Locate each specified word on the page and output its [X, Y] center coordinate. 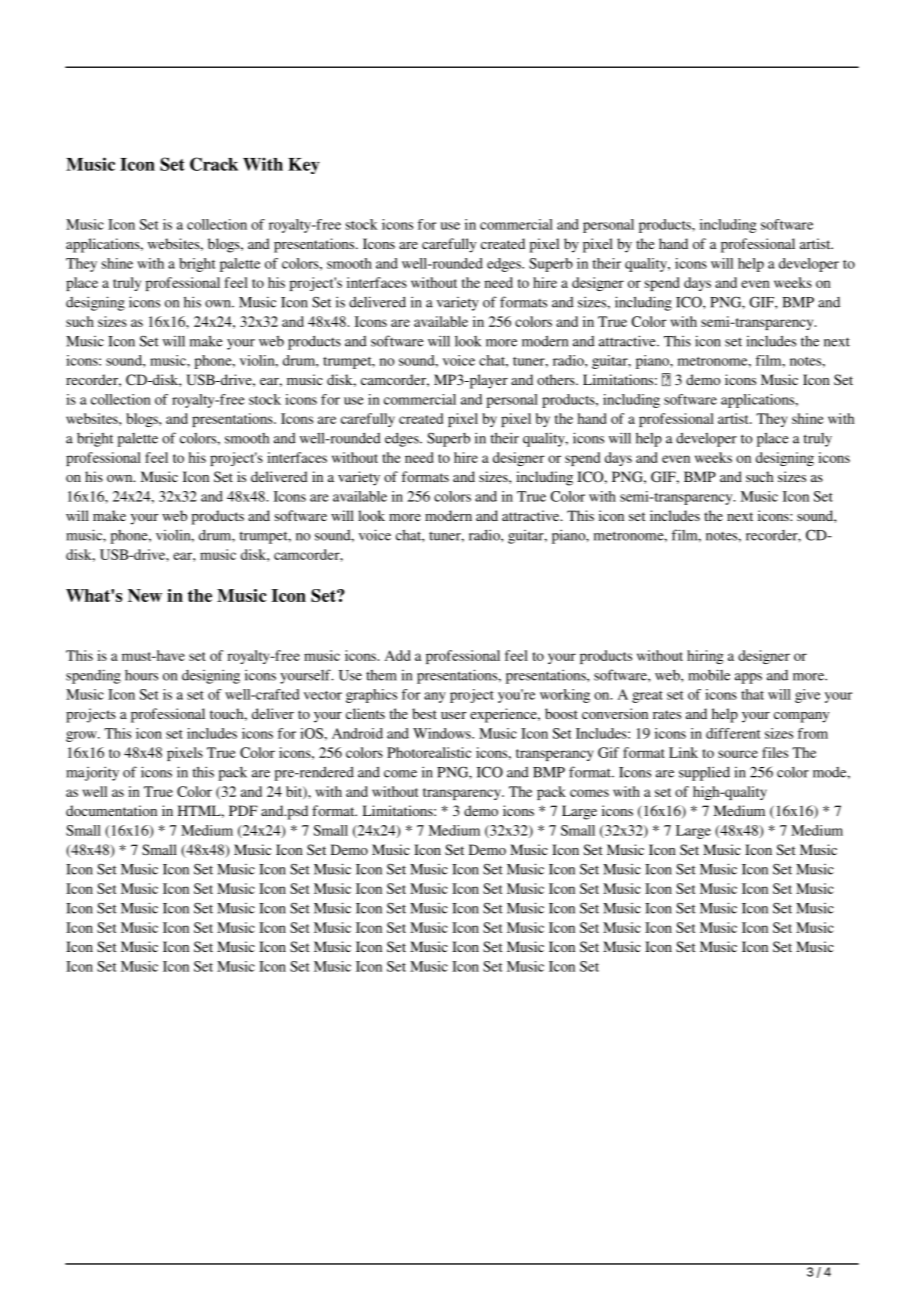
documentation [111, 810]
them [381, 675]
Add [398, 655]
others [557, 379]
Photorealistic [429, 752]
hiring [705, 657]
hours [141, 675]
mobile [709, 675]
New [145, 595]
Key [304, 166]
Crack [214, 164]
